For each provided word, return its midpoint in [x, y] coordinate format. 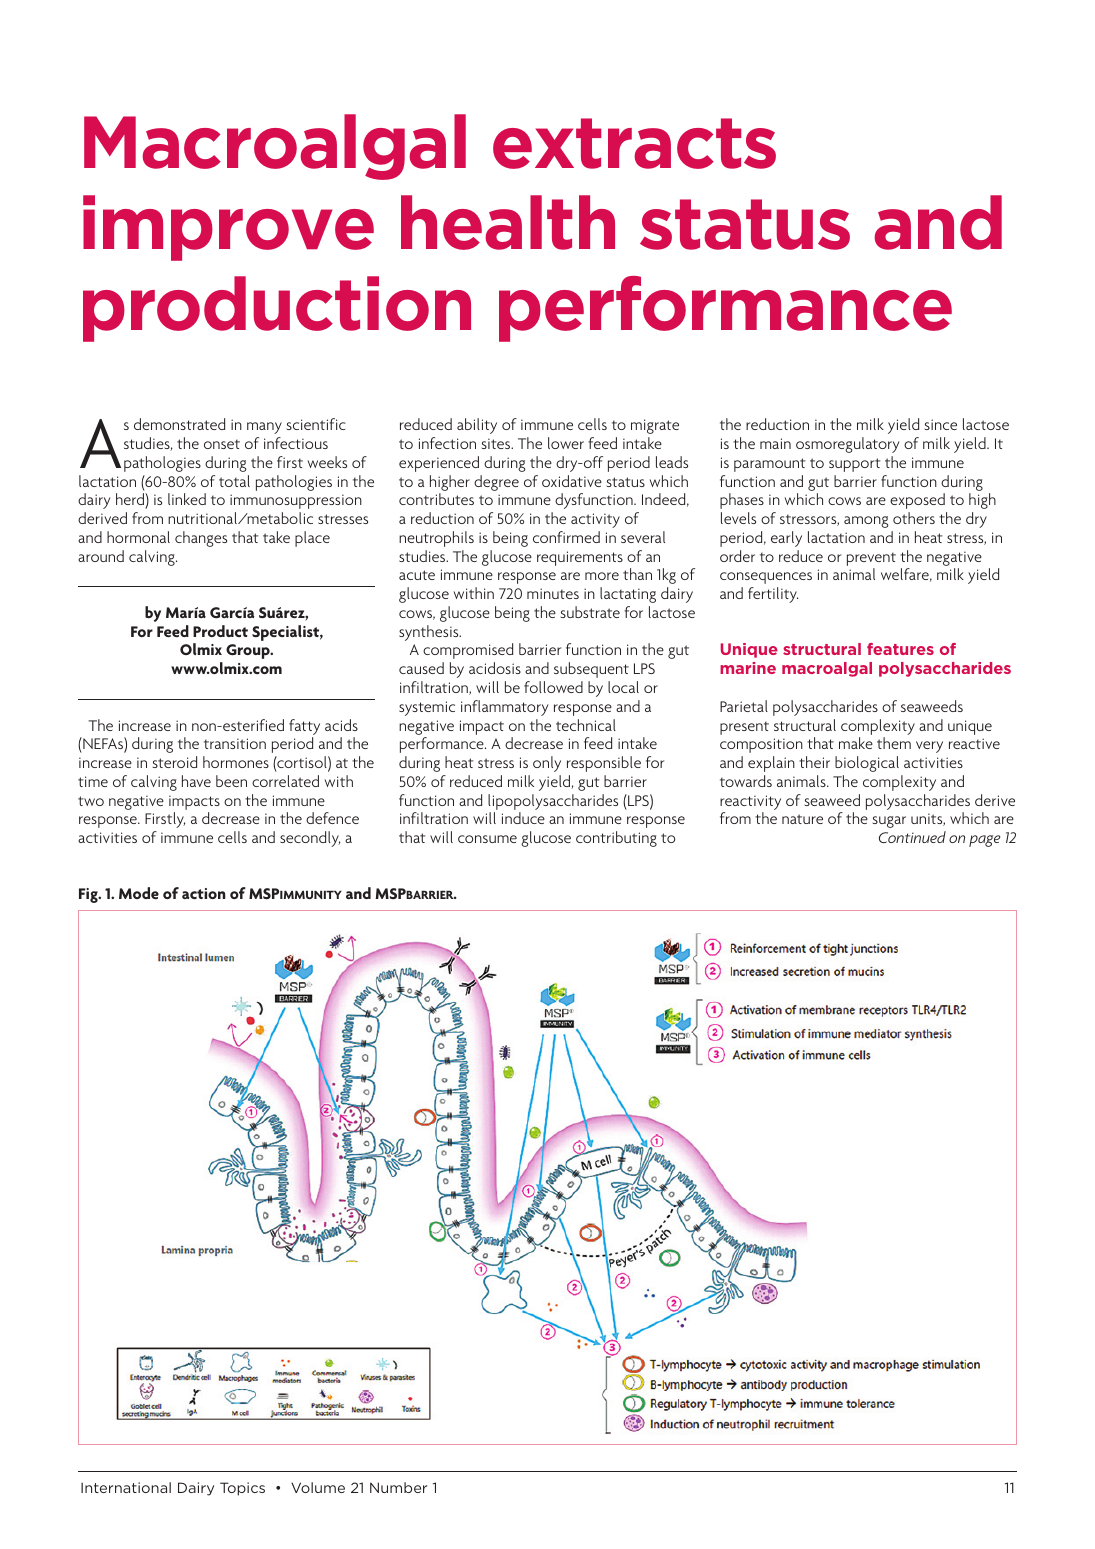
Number [398, 1487]
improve [228, 228]
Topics [242, 1489]
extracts [634, 143]
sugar [889, 822]
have [196, 781]
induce [523, 818]
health [508, 222]
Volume [318, 1487]
